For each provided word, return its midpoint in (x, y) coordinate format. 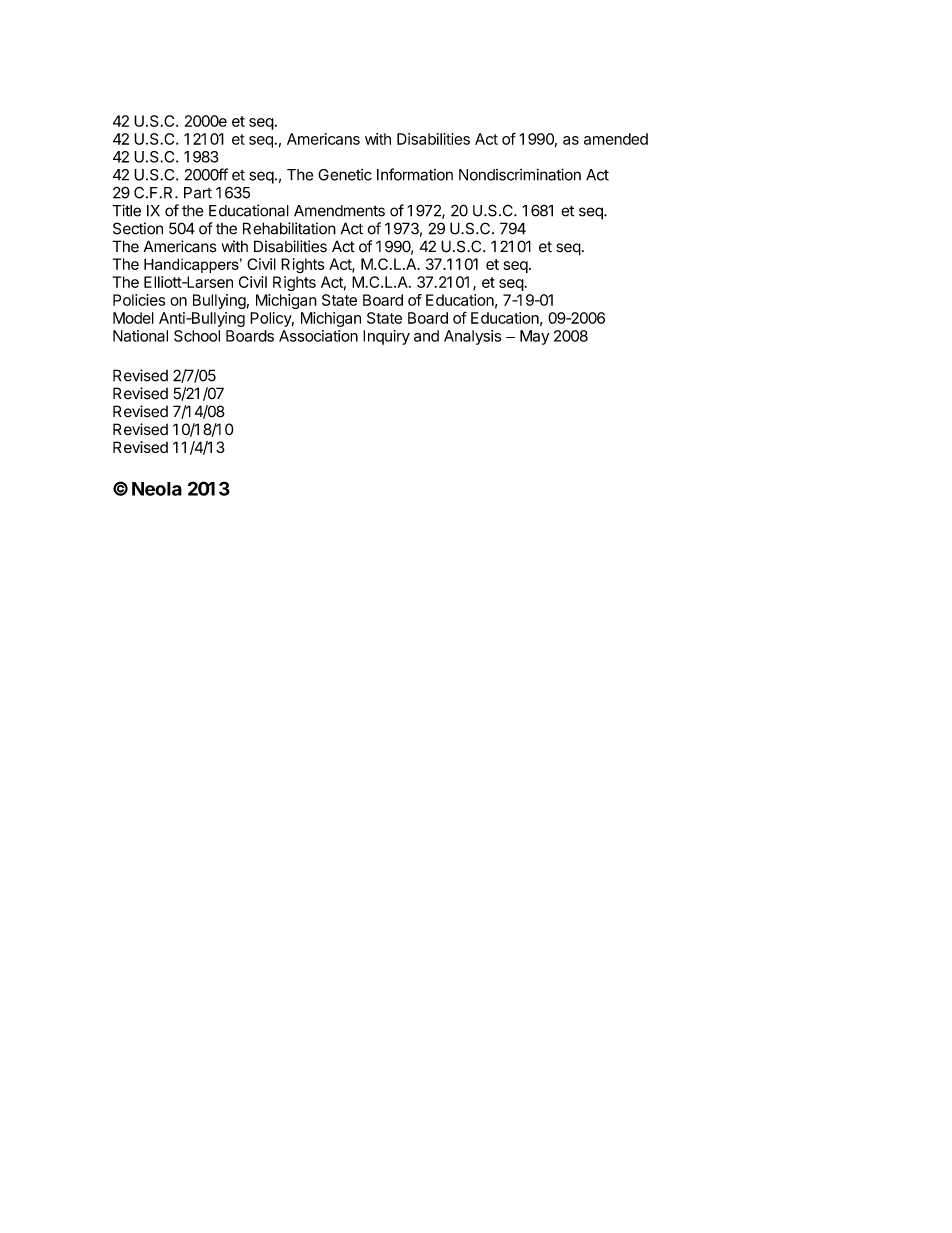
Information (415, 174)
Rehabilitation (289, 228)
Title (126, 210)
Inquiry (386, 337)
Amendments (339, 211)
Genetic (345, 175)
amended (616, 139)
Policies (139, 300)
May (534, 337)
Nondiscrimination (520, 174)
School (197, 336)
